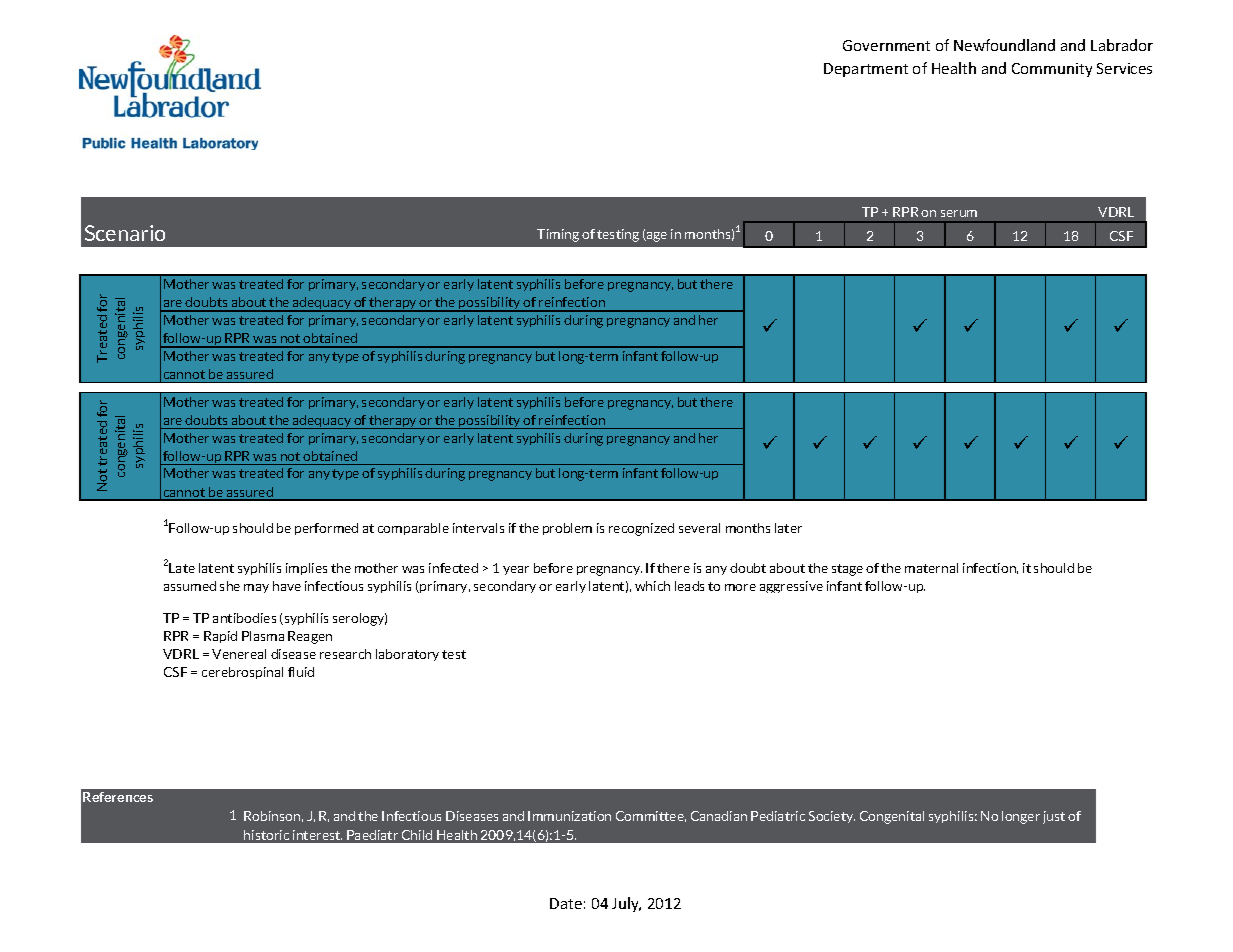 The height and width of the screenshot is (952, 1233). What do you see at coordinates (1052, 70) in the screenshot?
I see `Community` at bounding box center [1052, 70].
